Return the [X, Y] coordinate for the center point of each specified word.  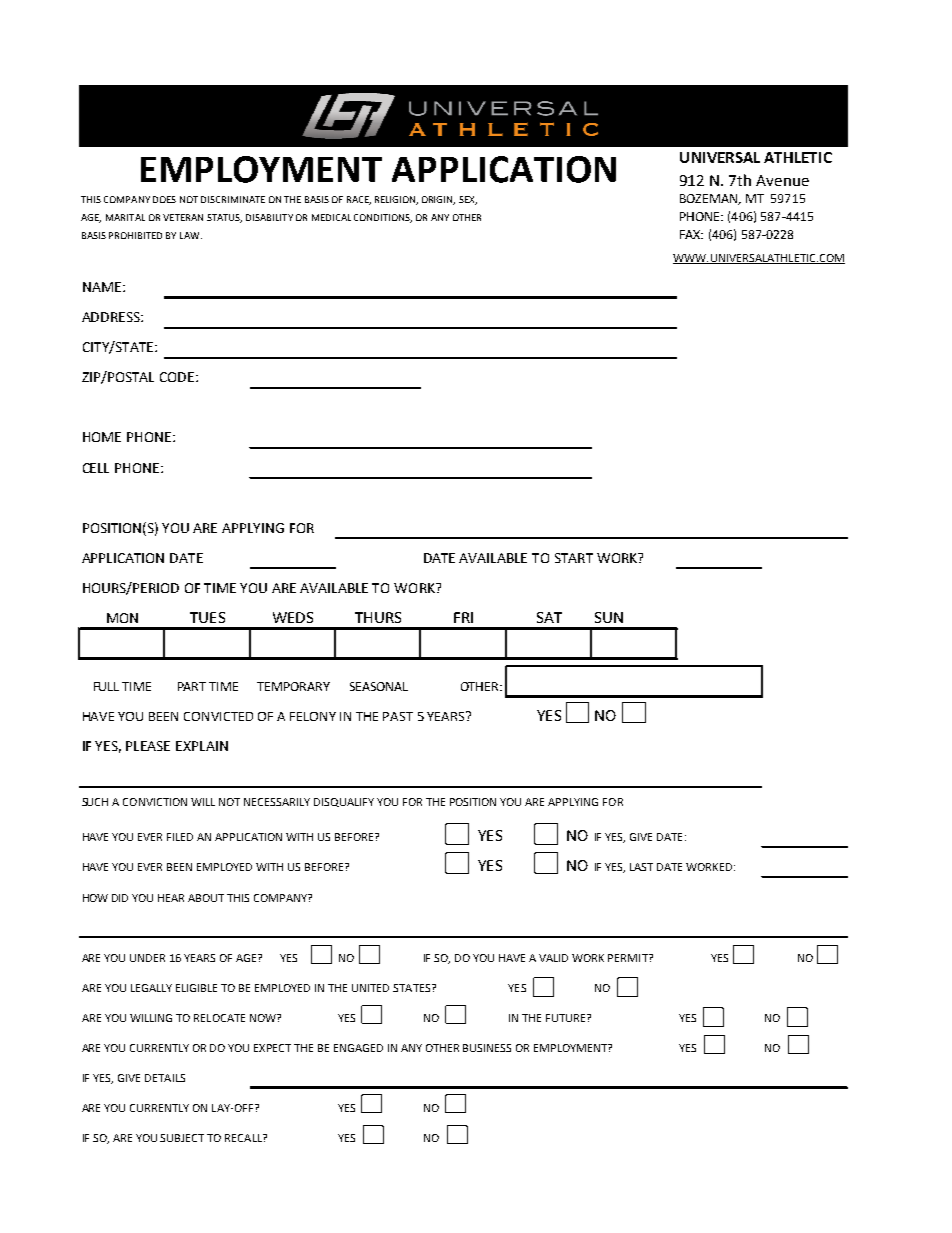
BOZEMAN [710, 199]
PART [192, 686]
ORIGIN [438, 200]
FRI [463, 617]
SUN [609, 617]
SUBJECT [182, 1138]
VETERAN [183, 217]
